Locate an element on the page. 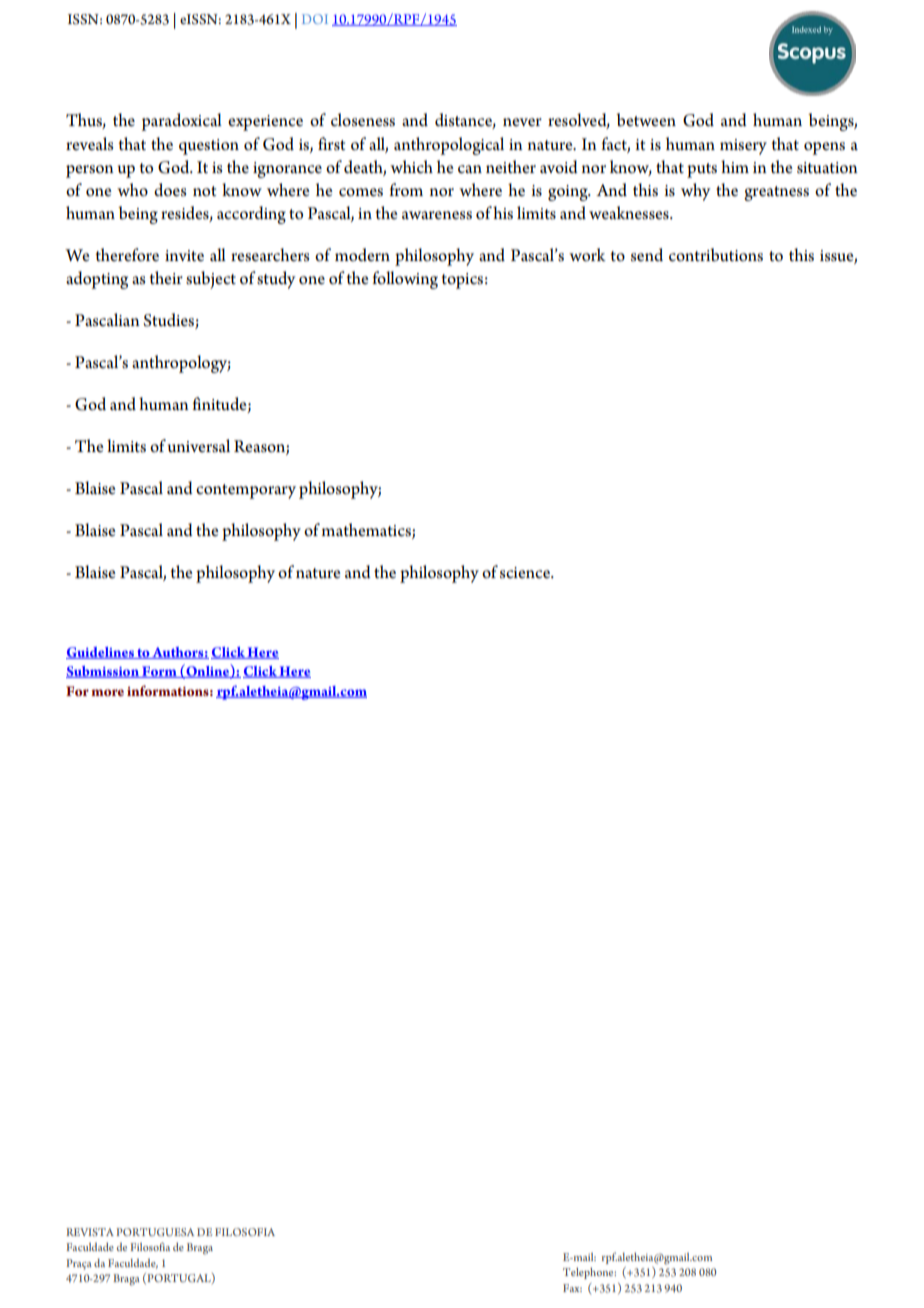 Image resolution: width=924 pixels, height=1308 pixels. never is located at coordinates (522, 122).
